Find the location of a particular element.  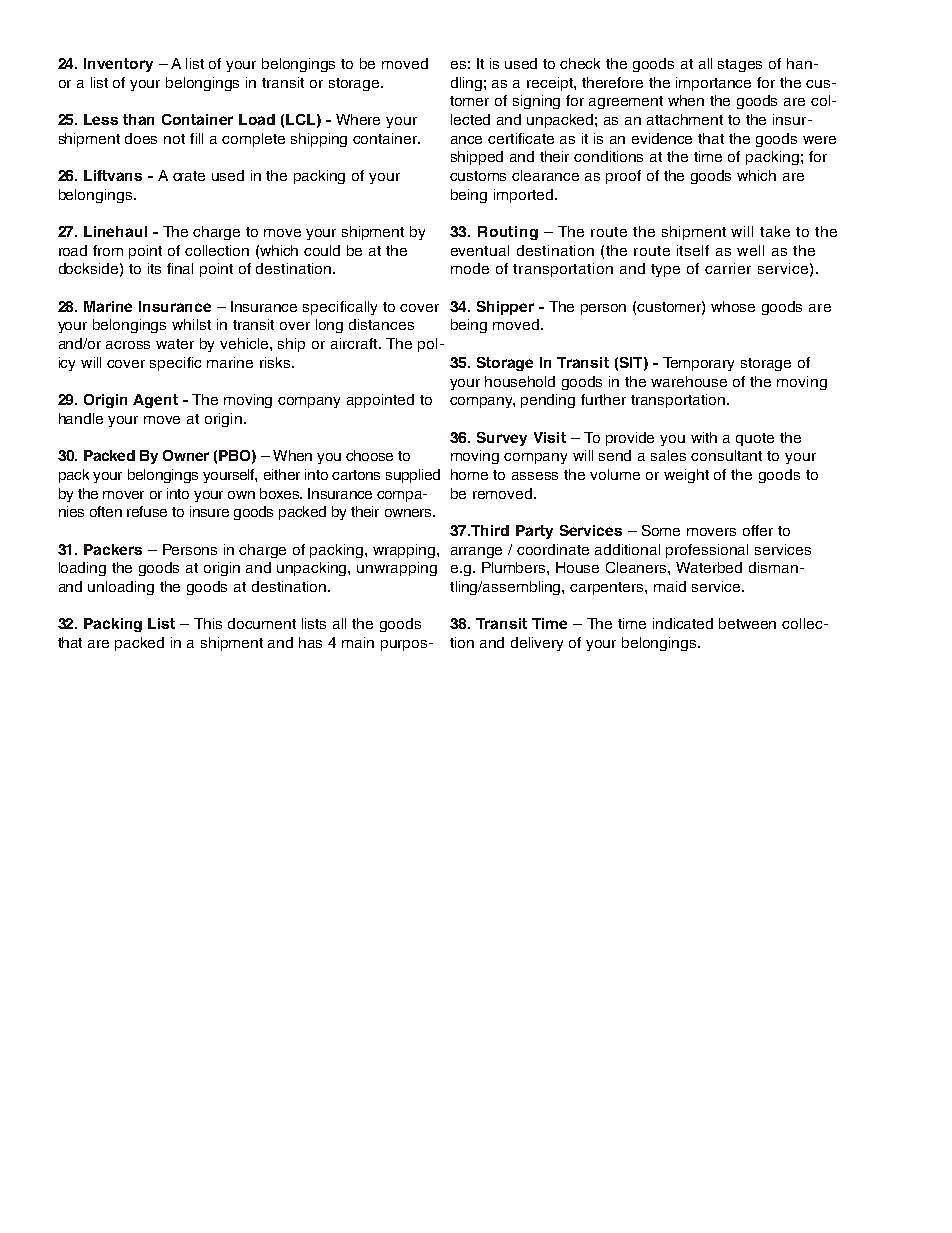

aircraft is located at coordinates (355, 343).
